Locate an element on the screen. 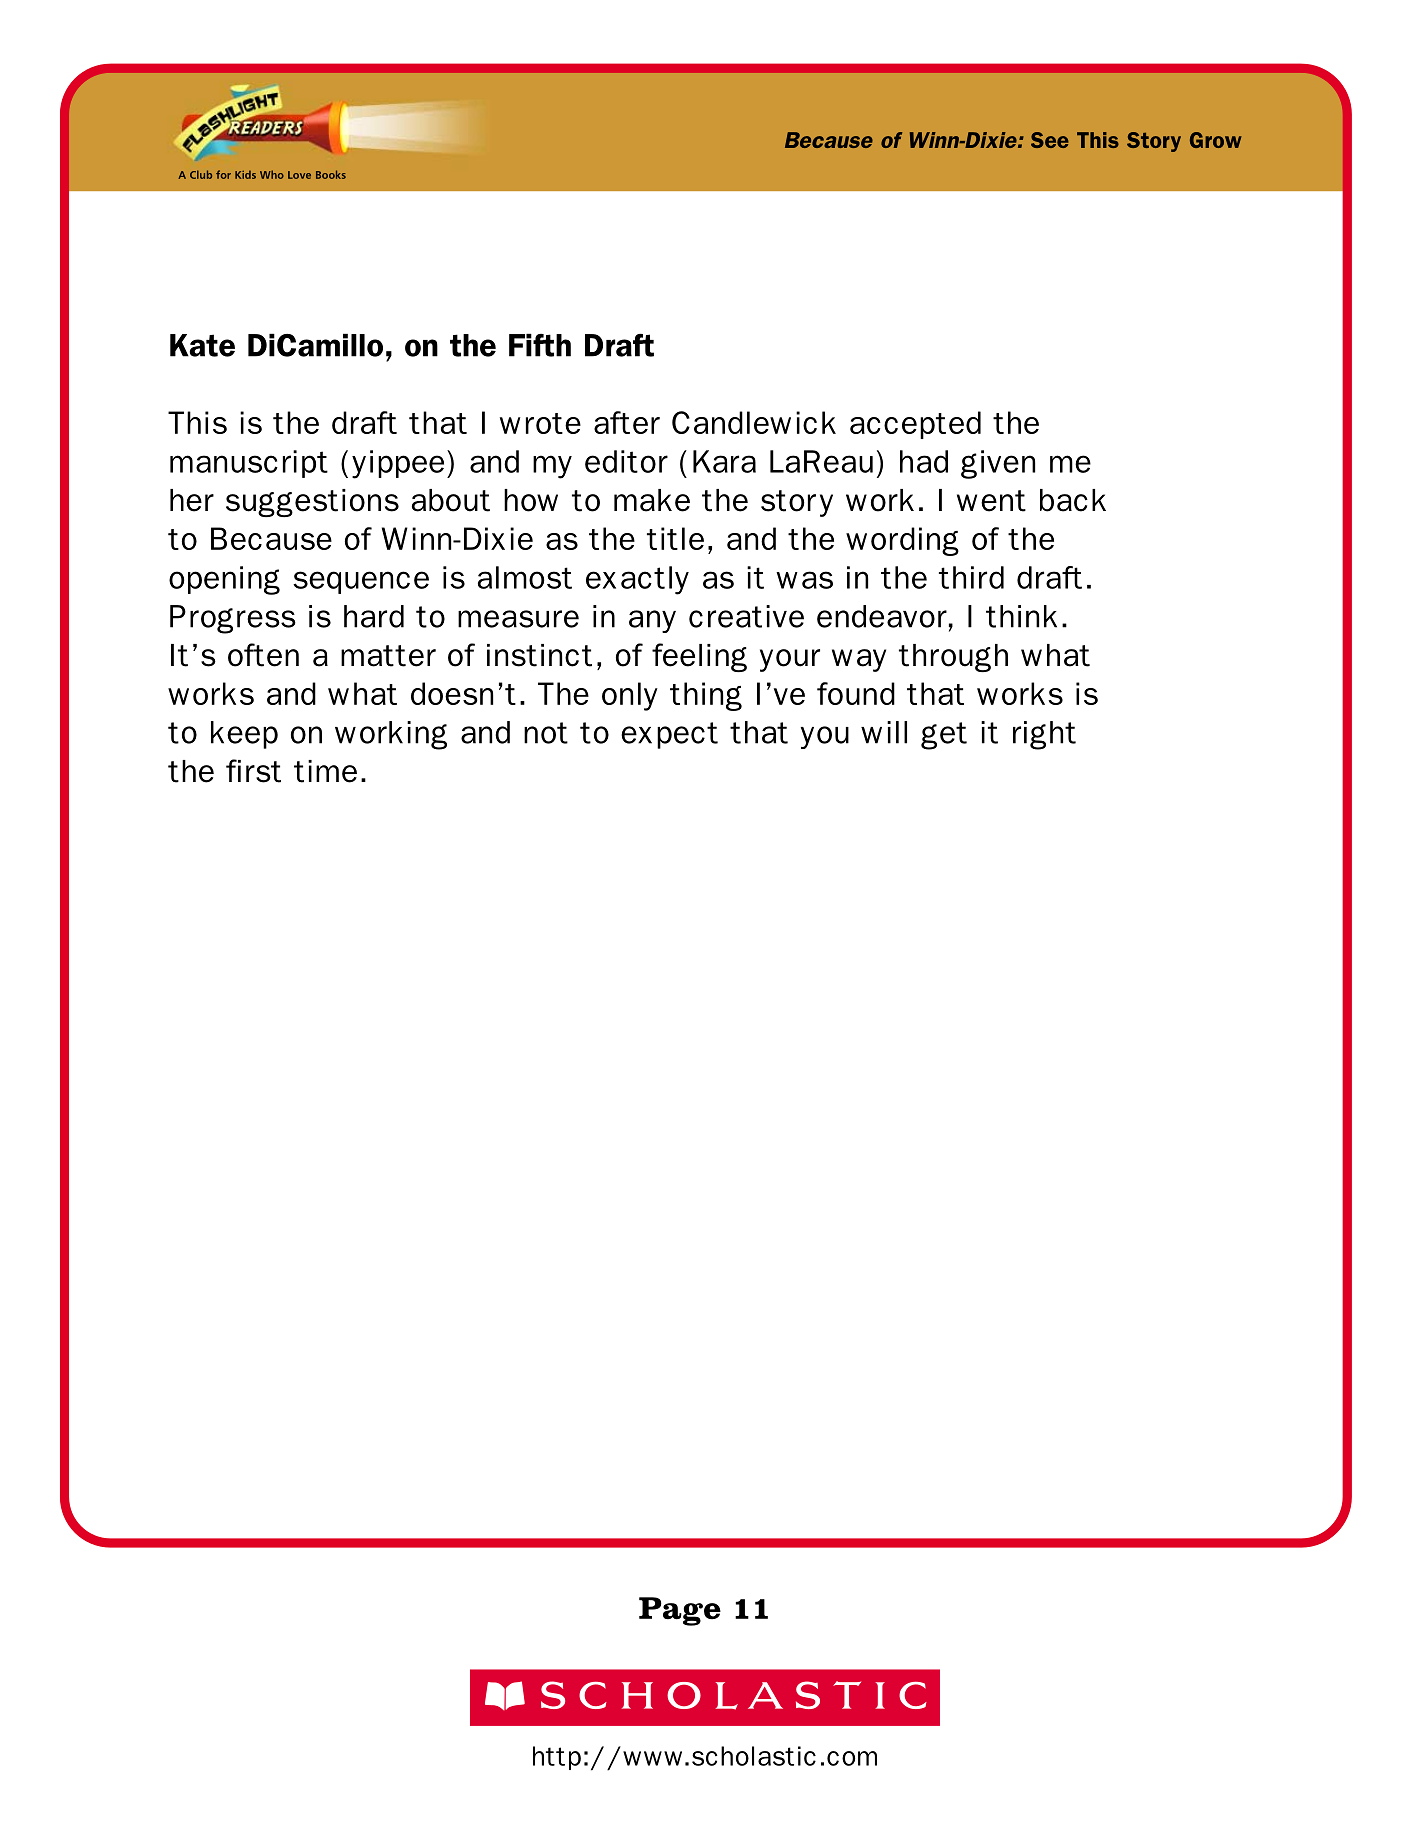 Image resolution: width=1410 pixels, height=1825 pixels. Page is located at coordinates (680, 1611).
